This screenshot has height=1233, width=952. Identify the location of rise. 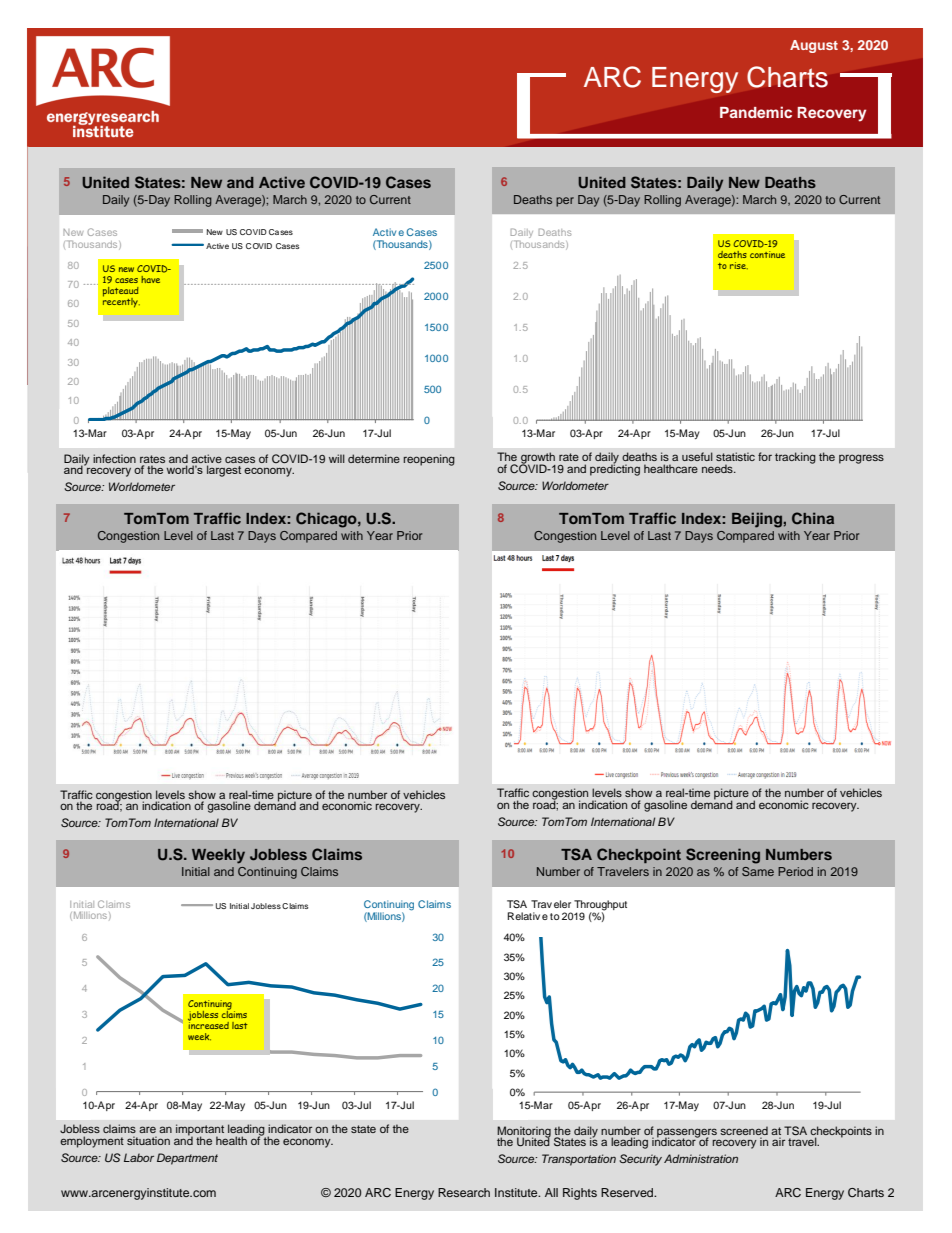
(739, 265).
